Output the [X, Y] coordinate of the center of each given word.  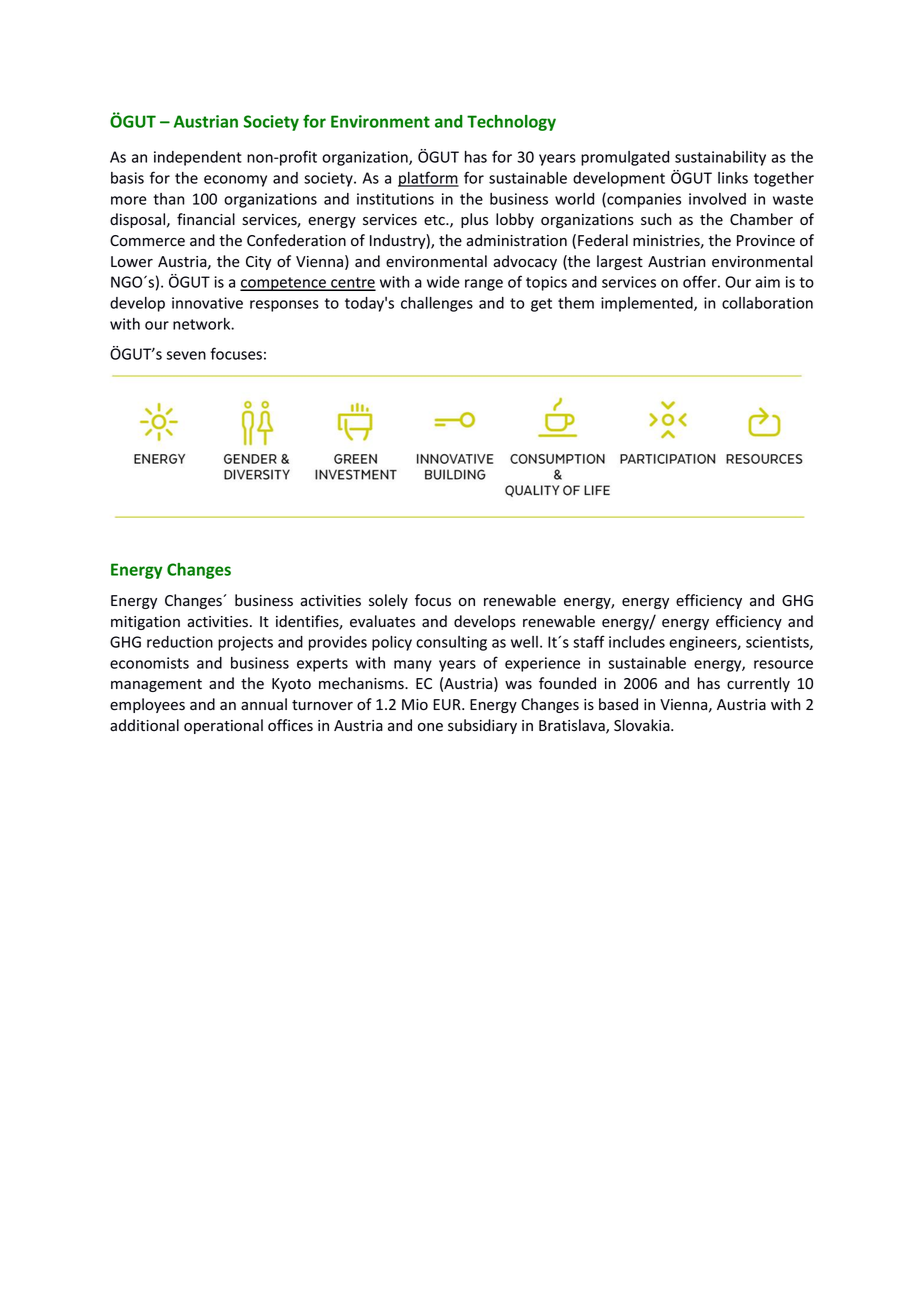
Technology [511, 123]
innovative [207, 303]
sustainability [720, 158]
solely [388, 601]
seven [186, 355]
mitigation [145, 623]
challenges [437, 304]
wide [443, 282]
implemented [648, 304]
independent [198, 158]
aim [767, 282]
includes [637, 642]
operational [223, 726]
